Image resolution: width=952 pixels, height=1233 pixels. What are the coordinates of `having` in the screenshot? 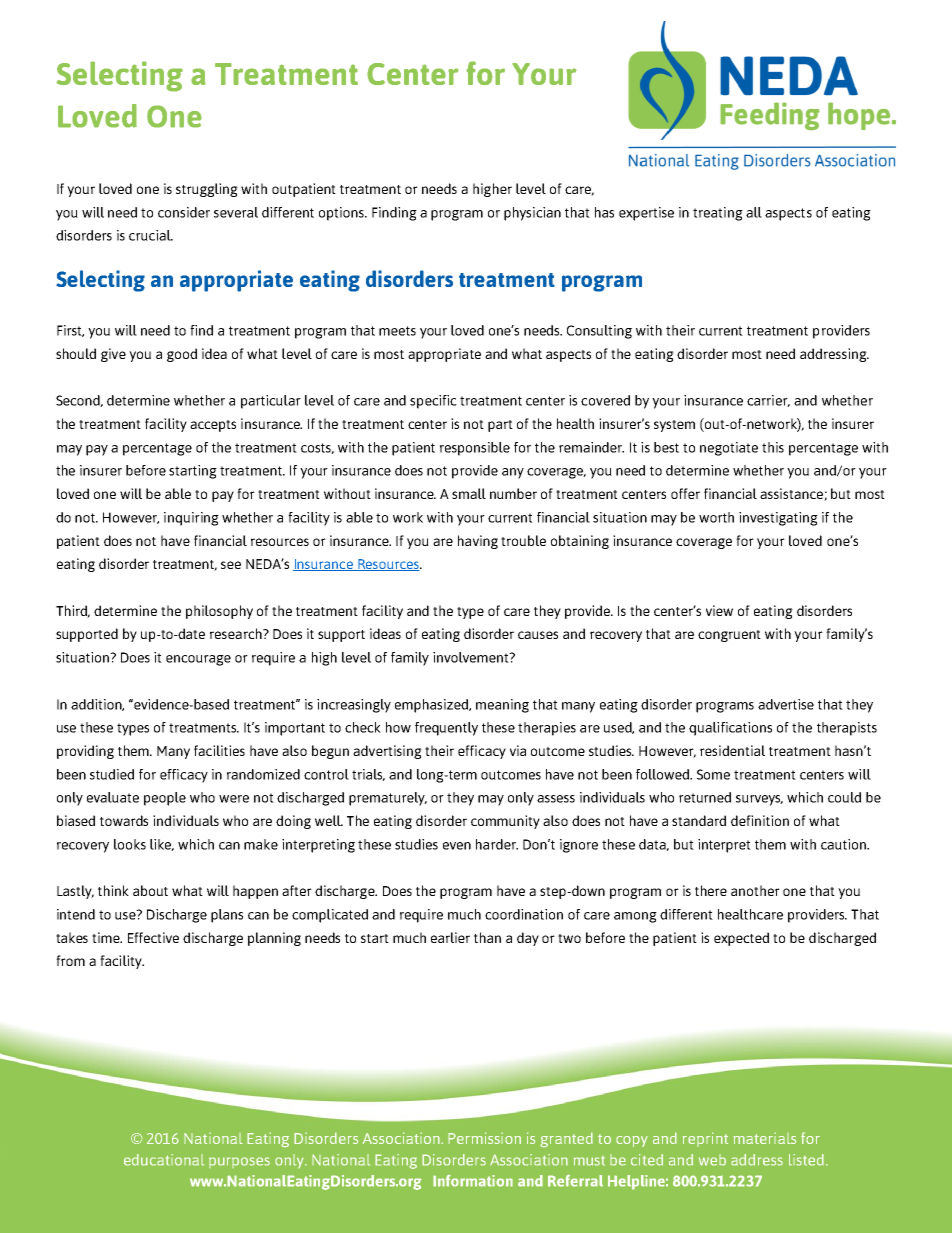 It's located at (478, 542).
